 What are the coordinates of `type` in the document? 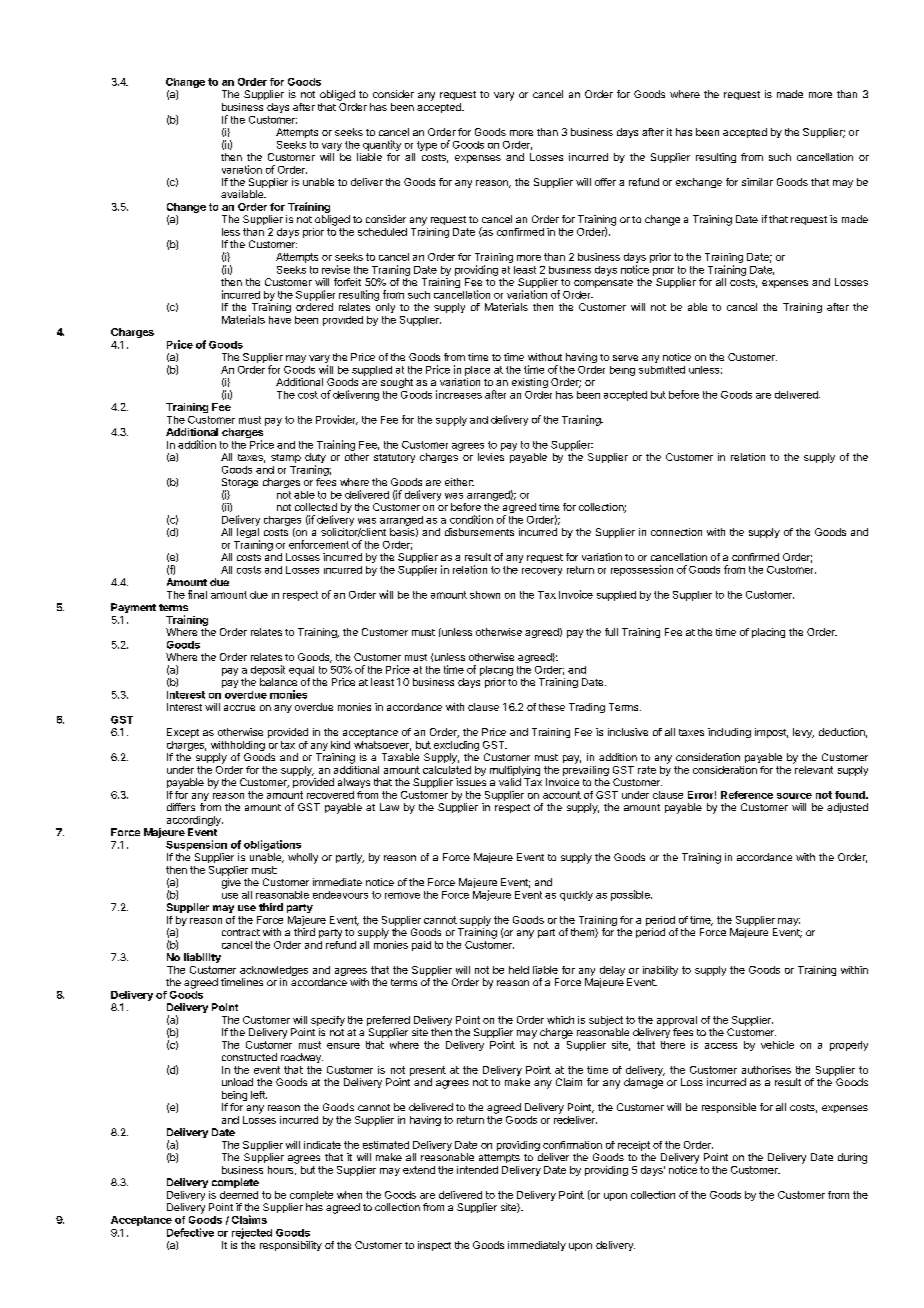 It's located at (427, 146).
